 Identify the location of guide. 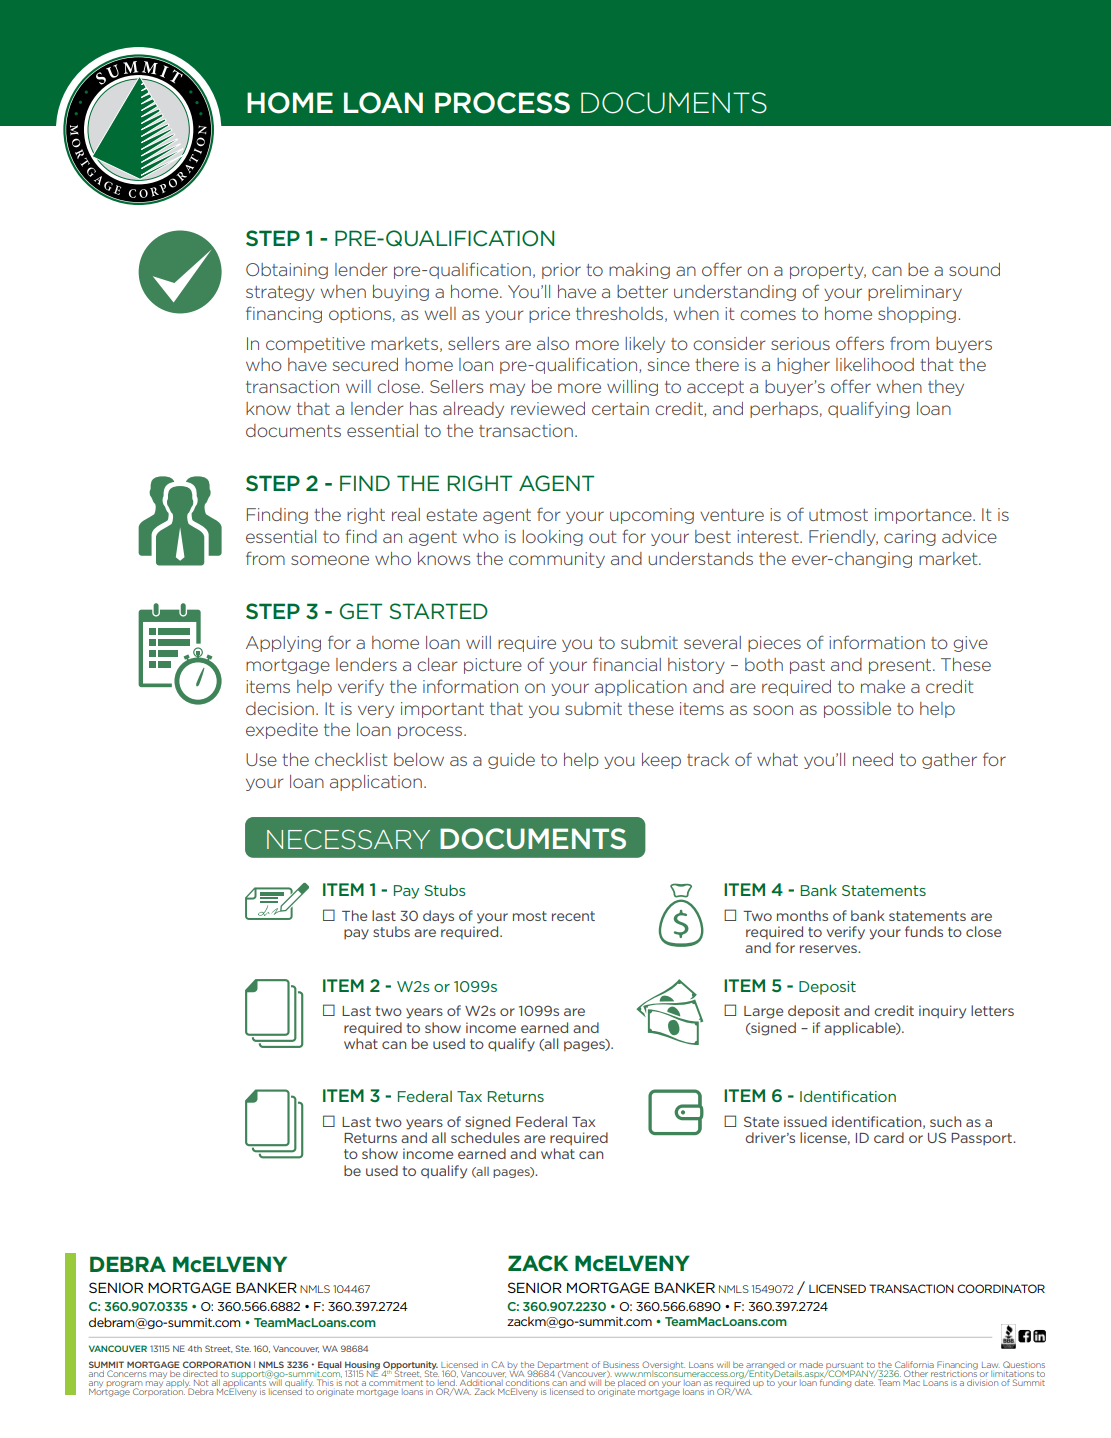
(511, 761).
